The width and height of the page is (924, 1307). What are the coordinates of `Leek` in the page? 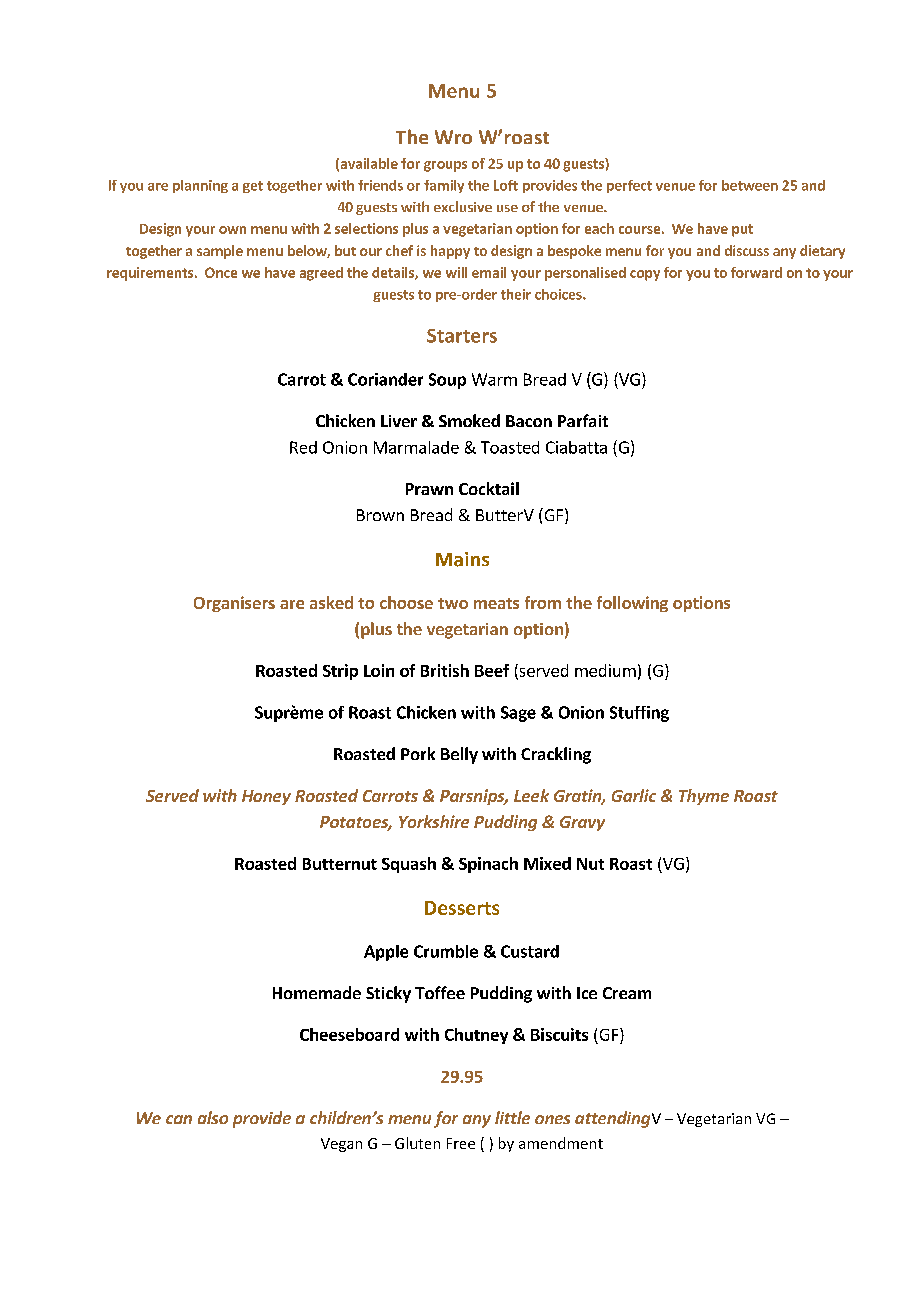 It's located at (531, 795).
